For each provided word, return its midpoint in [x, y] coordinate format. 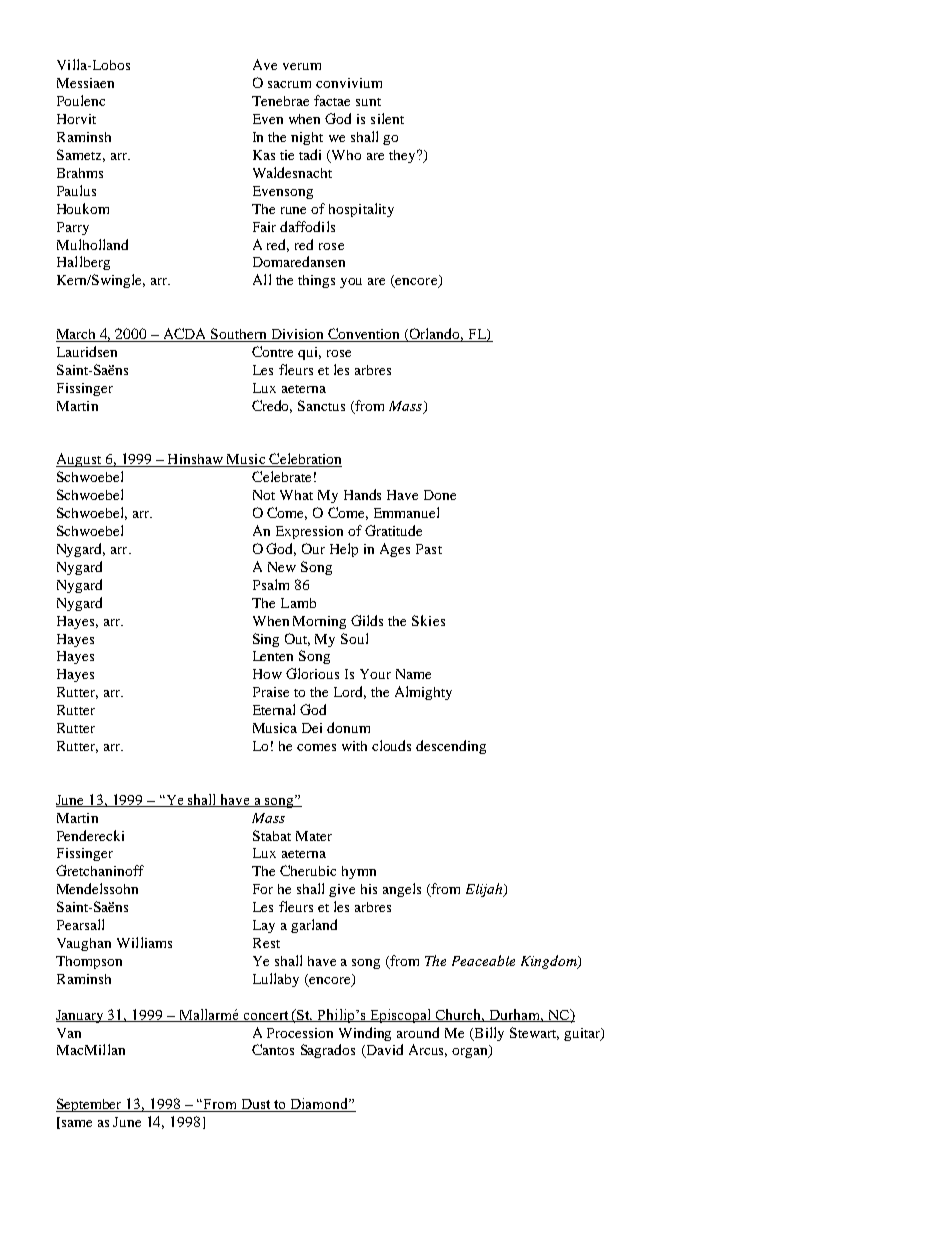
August [80, 460]
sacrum [289, 84]
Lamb [298, 603]
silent [387, 118]
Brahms [80, 173]
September [90, 1105]
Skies [428, 620]
